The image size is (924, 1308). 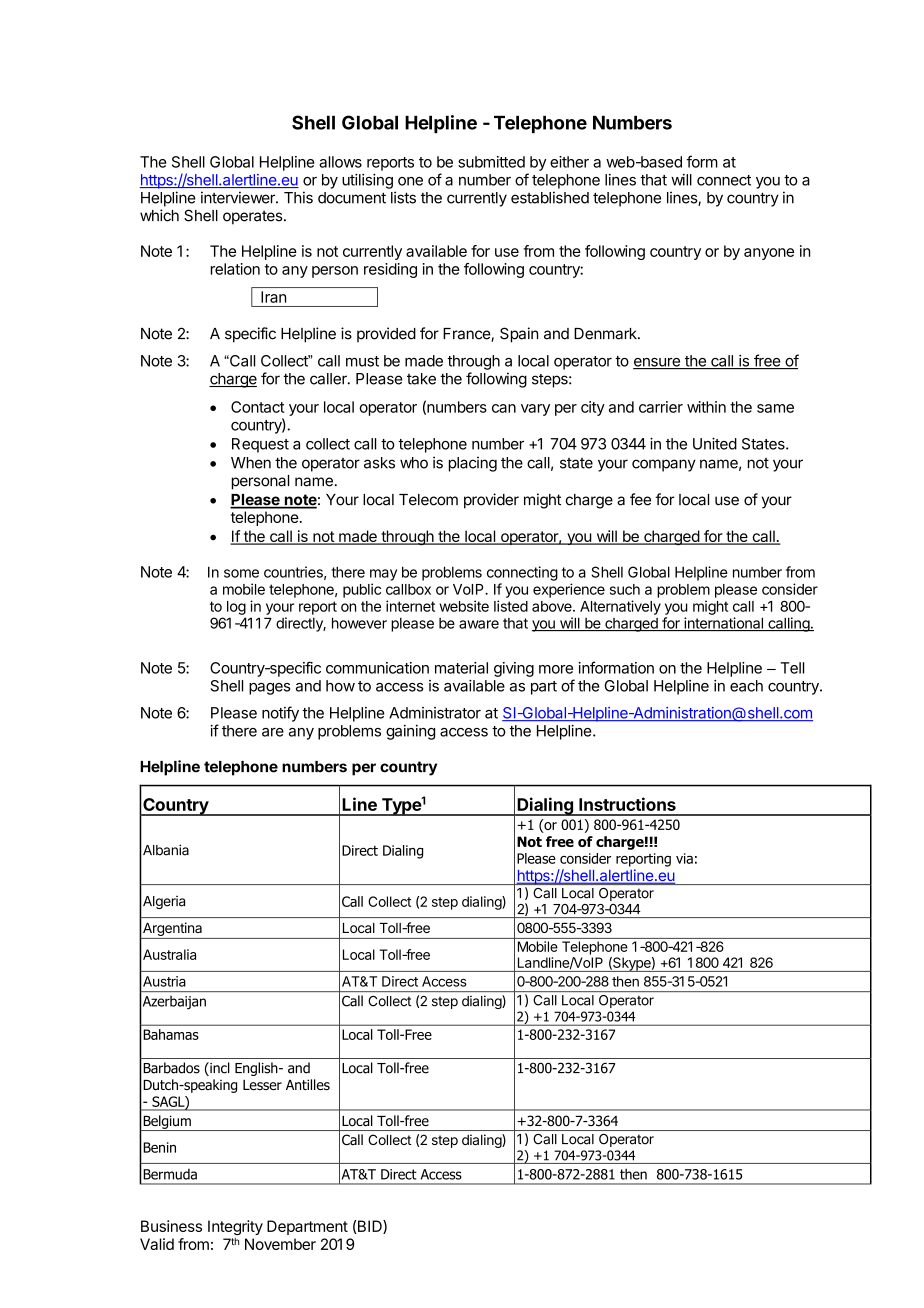 What do you see at coordinates (491, 162) in the page?
I see `submitted` at bounding box center [491, 162].
